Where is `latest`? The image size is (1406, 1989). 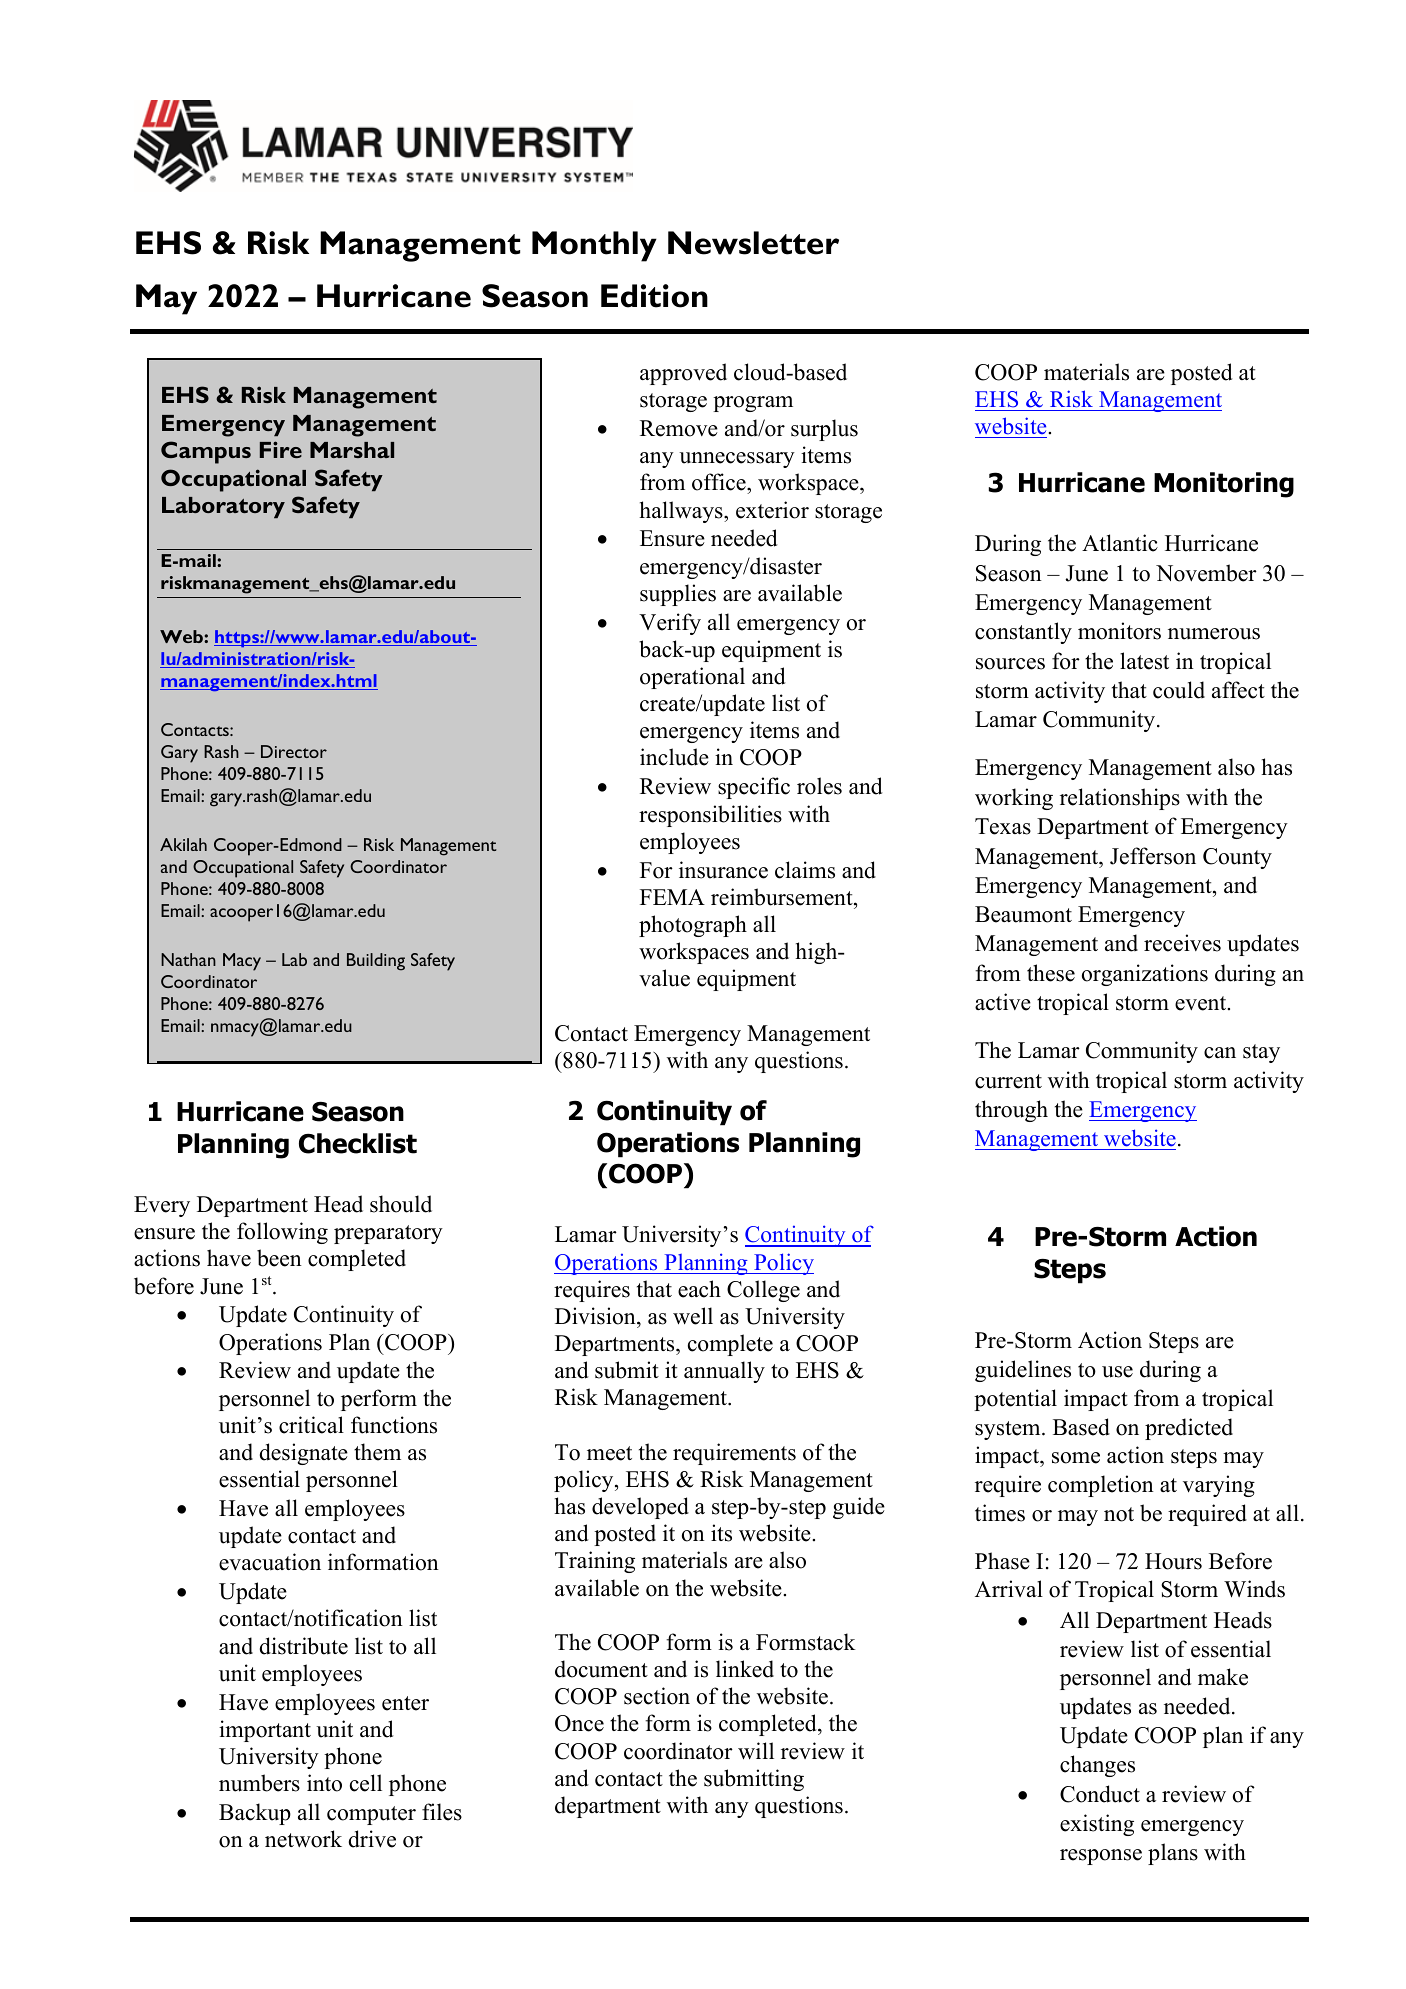 latest is located at coordinates (1144, 661).
